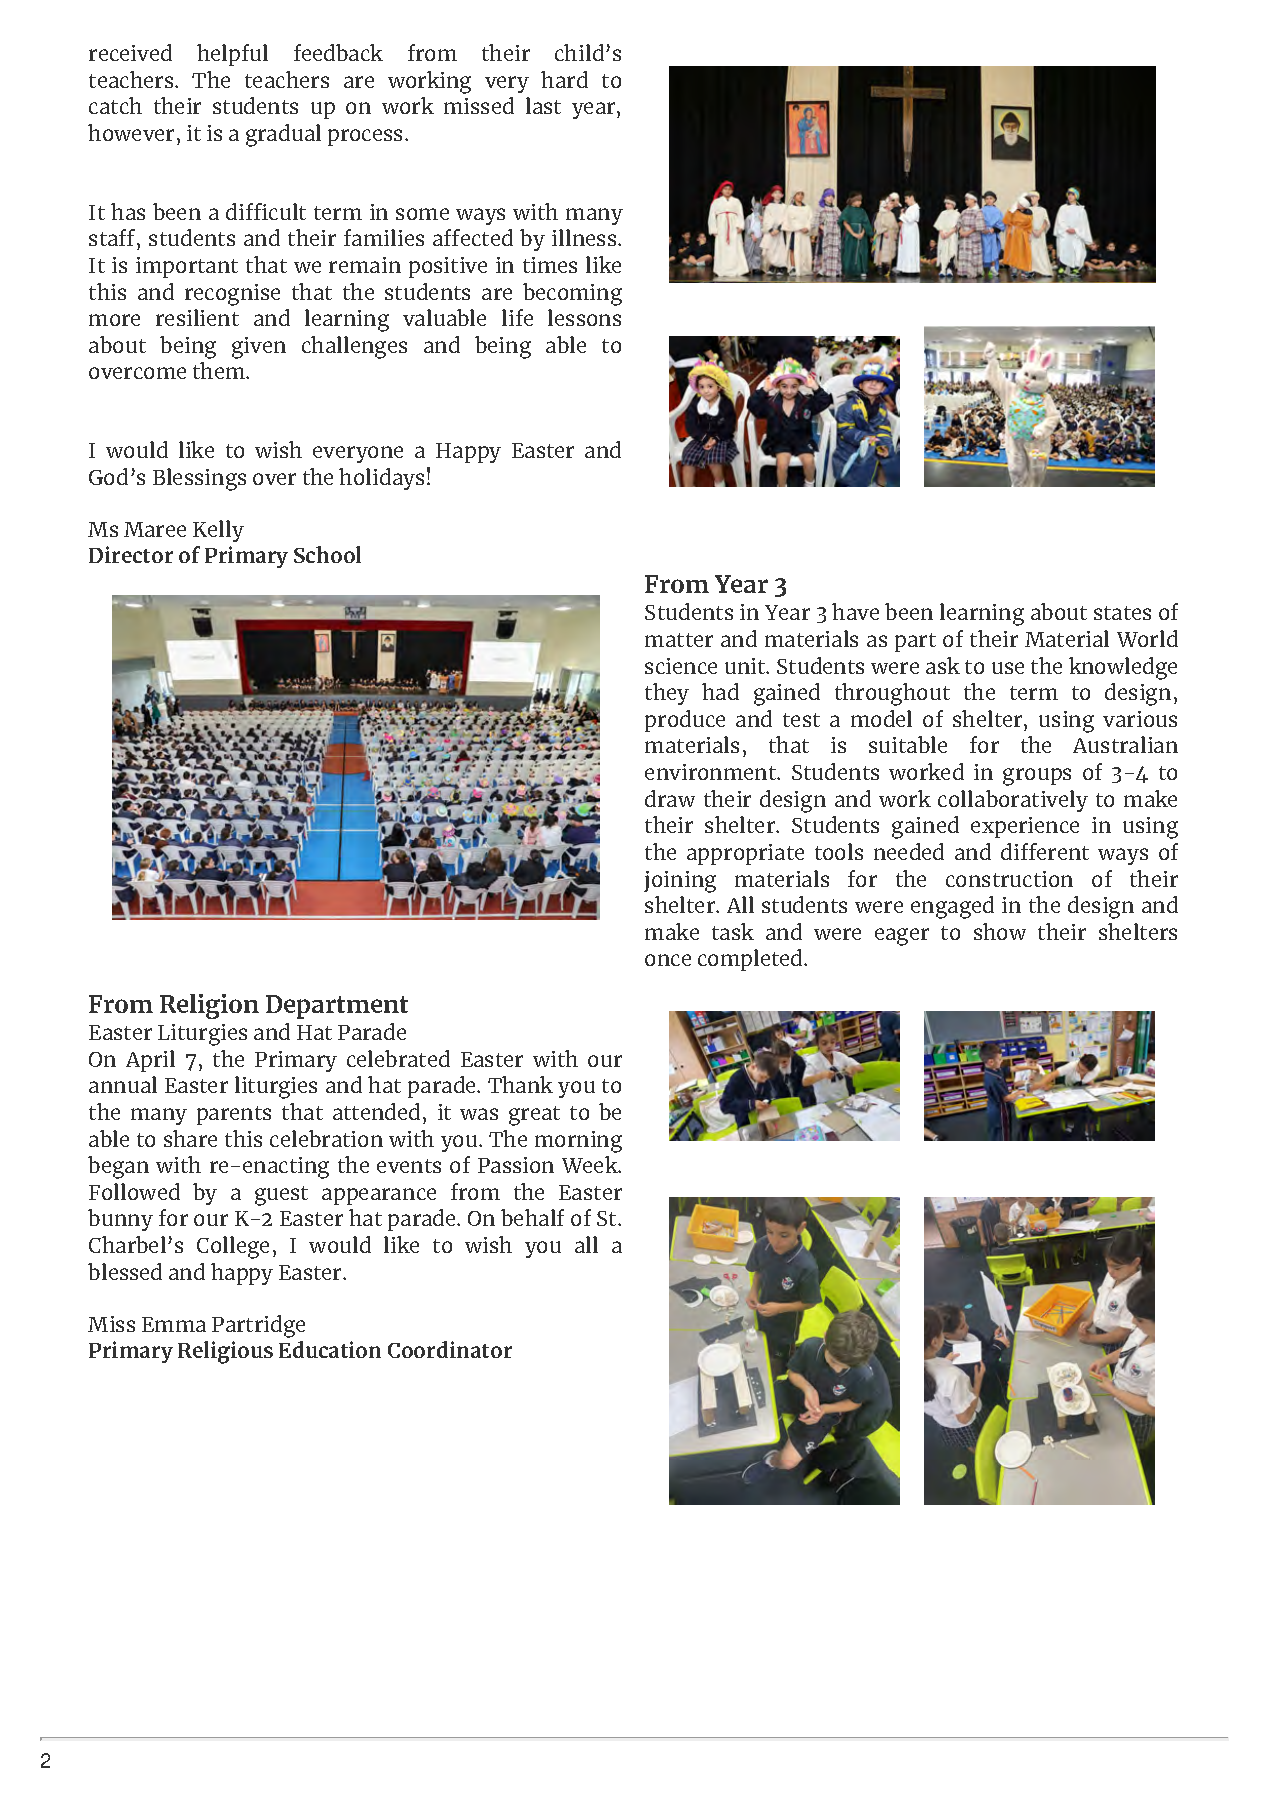 Image resolution: width=1269 pixels, height=1796 pixels. Describe the element at coordinates (327, 554) in the page. I see `School` at that location.
